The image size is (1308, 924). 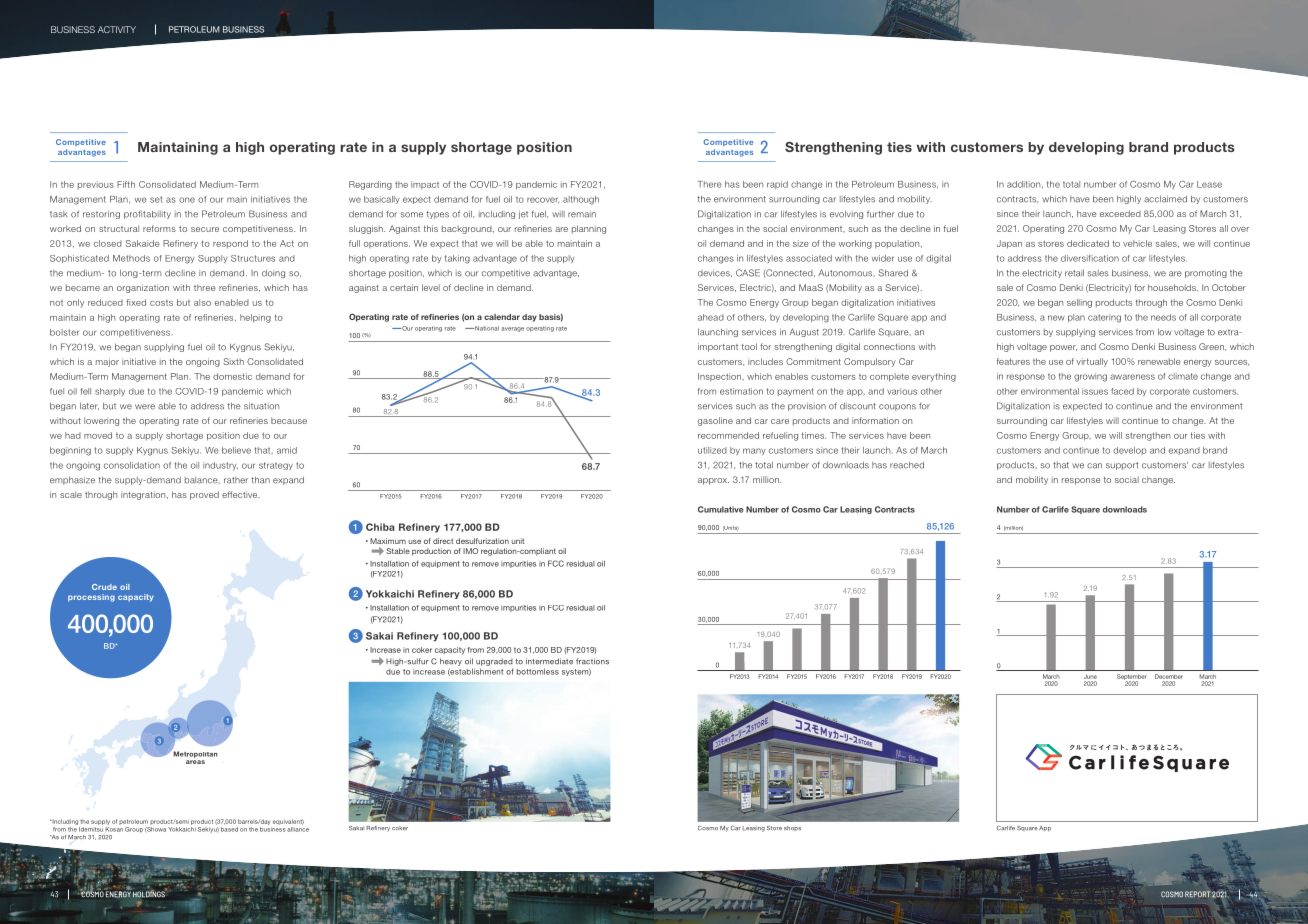 I want to click on industry, so click(x=220, y=466).
